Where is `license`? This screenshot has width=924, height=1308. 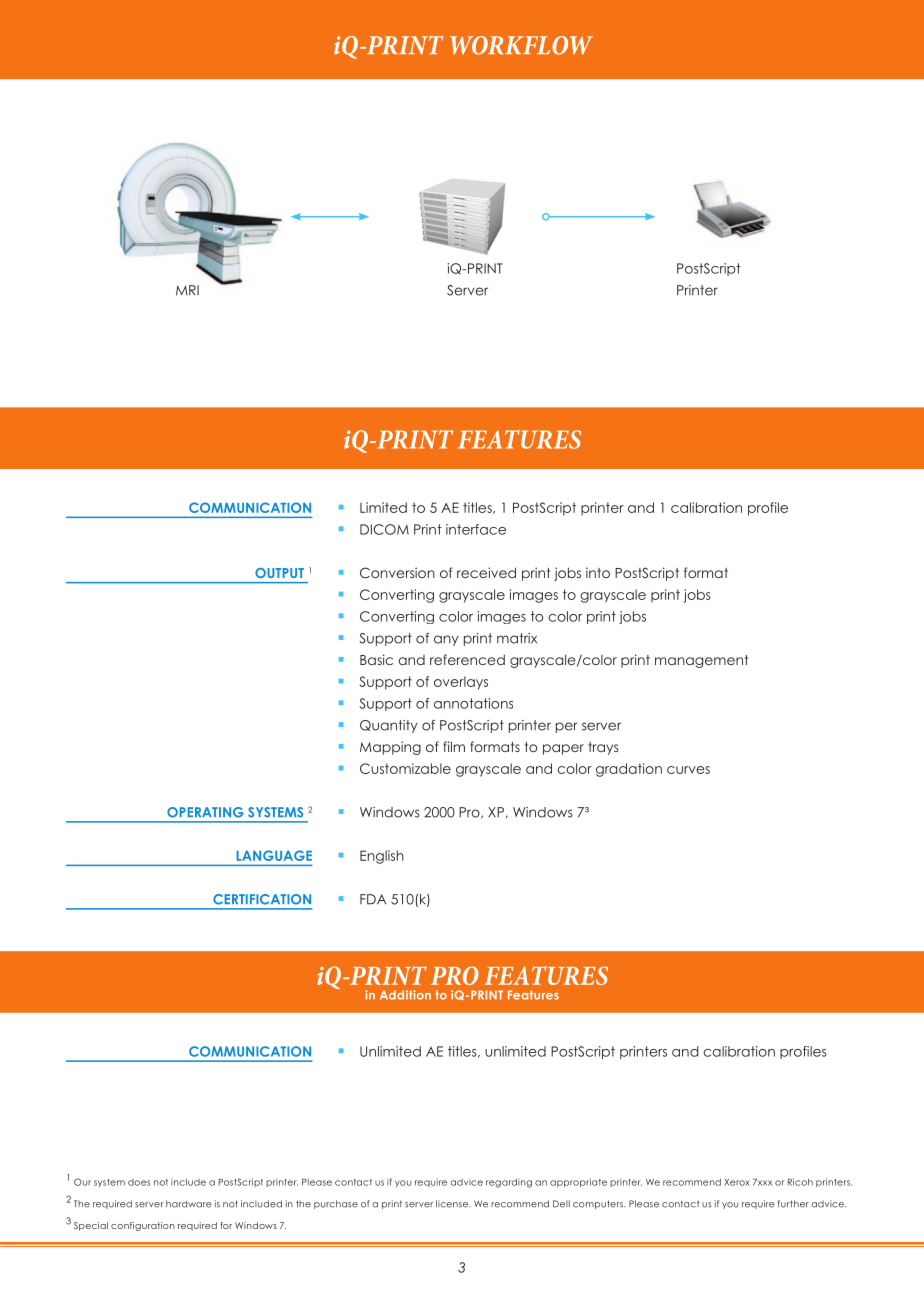 license is located at coordinates (453, 1204).
